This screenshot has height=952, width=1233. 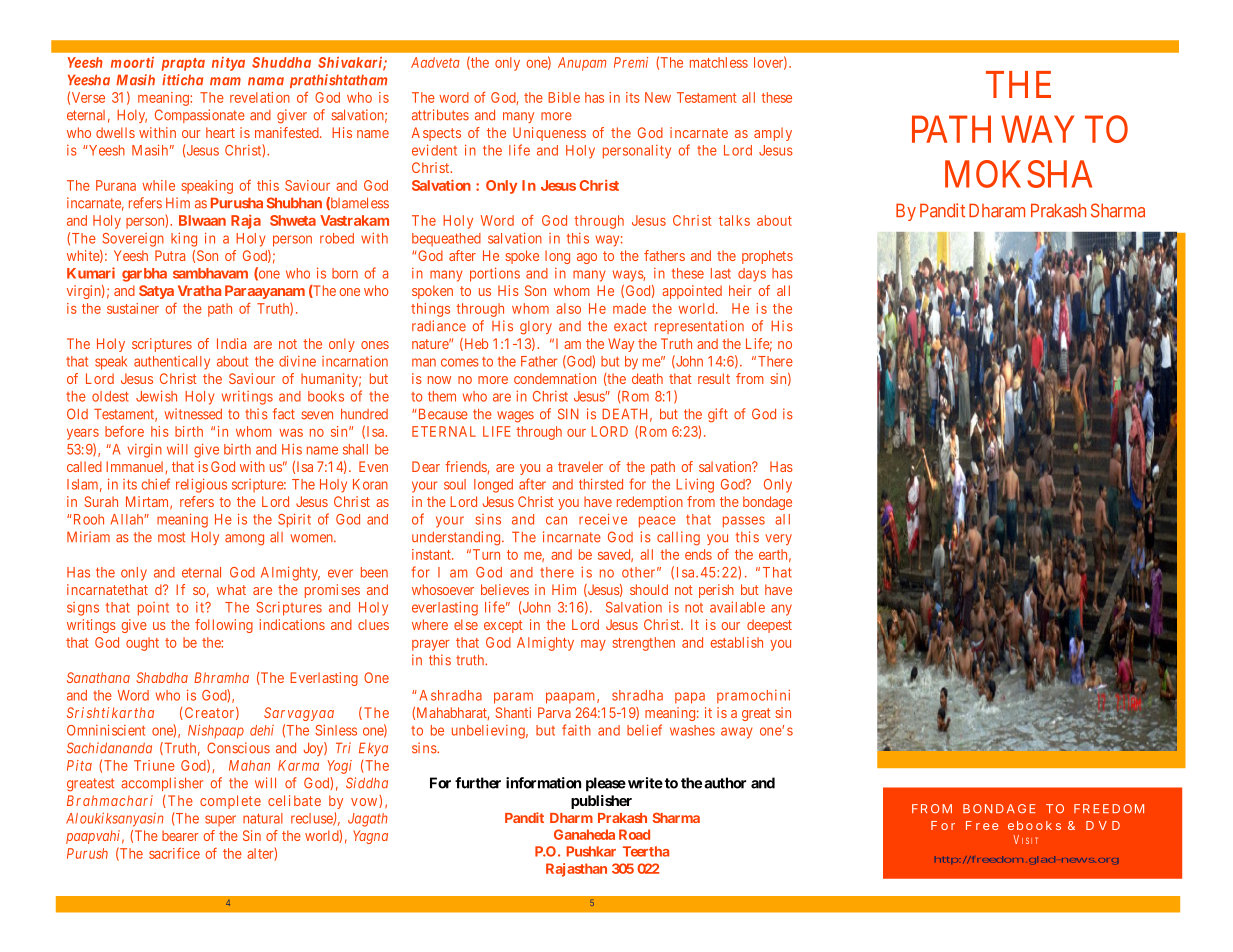 I want to click on amply, so click(x=773, y=134).
